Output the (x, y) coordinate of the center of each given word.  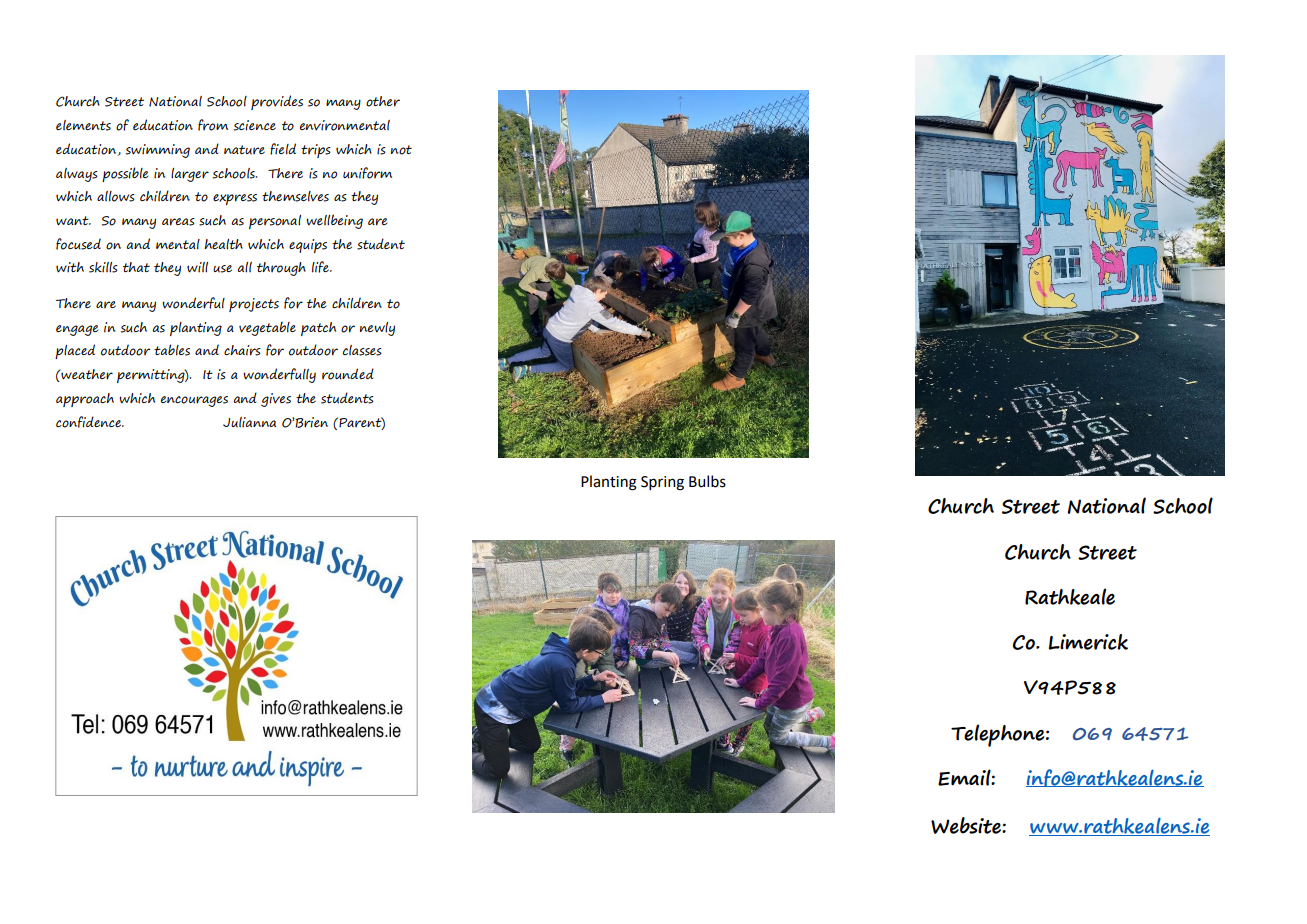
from (213, 125)
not (401, 150)
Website (967, 825)
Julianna (249, 422)
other (383, 101)
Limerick (1088, 642)
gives (276, 400)
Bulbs (707, 481)
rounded (348, 374)
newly (377, 329)
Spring (662, 483)
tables (172, 350)
